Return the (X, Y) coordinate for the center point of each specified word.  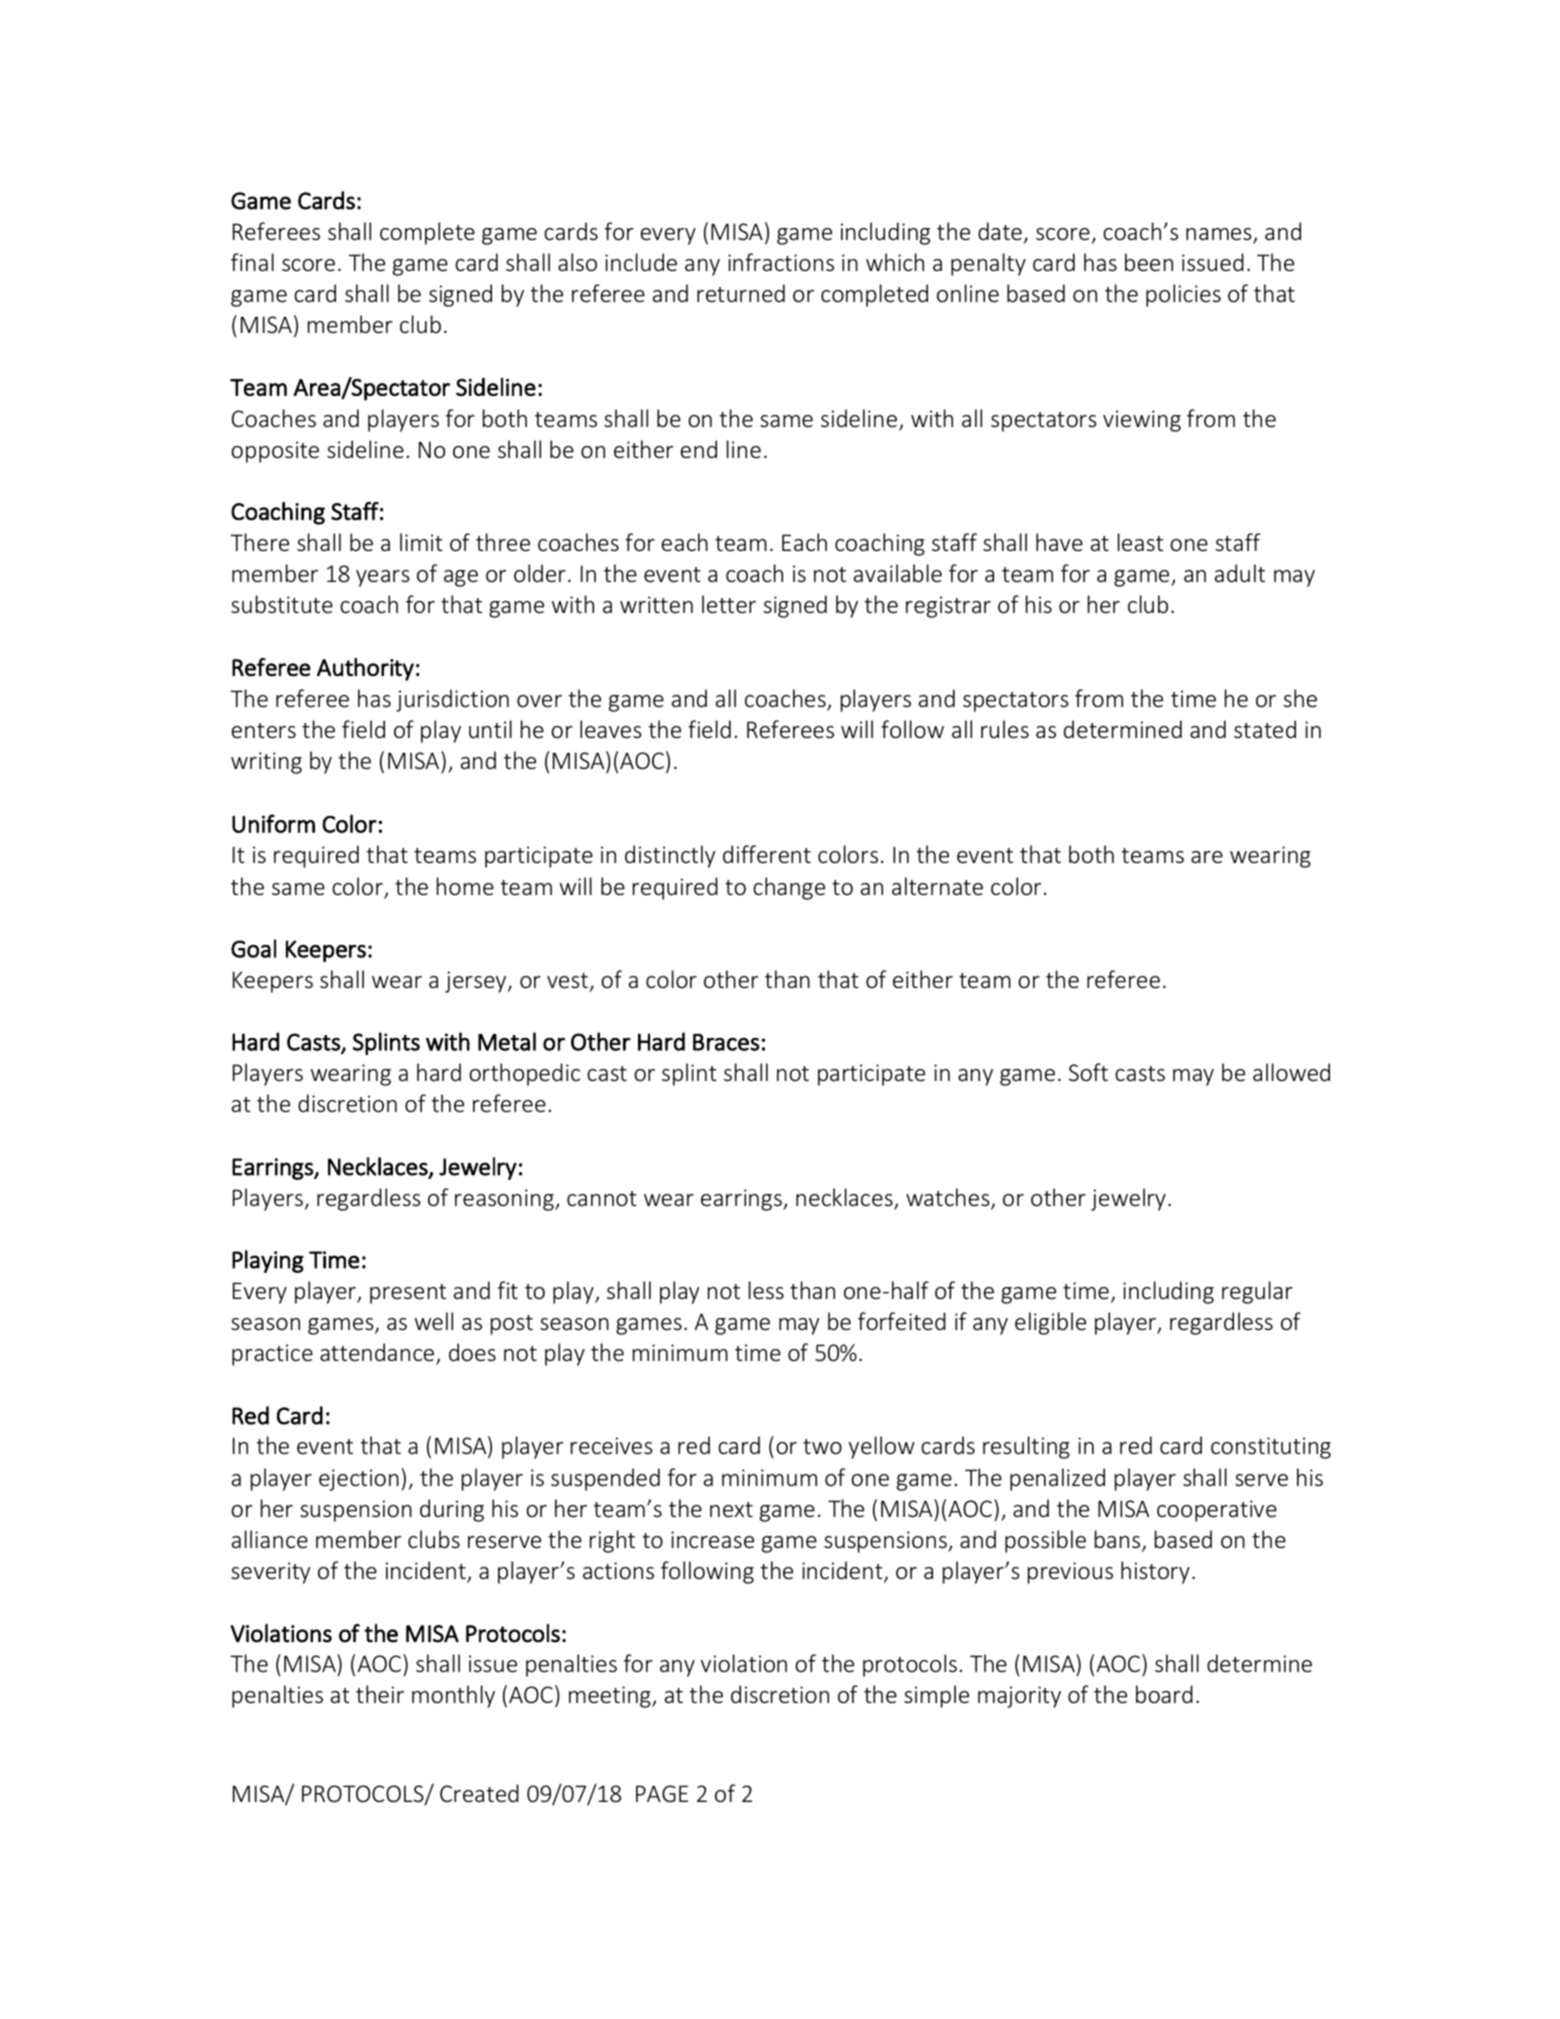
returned (741, 293)
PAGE (662, 1793)
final (252, 262)
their (380, 1694)
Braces (726, 1042)
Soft (1088, 1072)
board (1164, 1694)
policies (1183, 295)
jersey (477, 982)
